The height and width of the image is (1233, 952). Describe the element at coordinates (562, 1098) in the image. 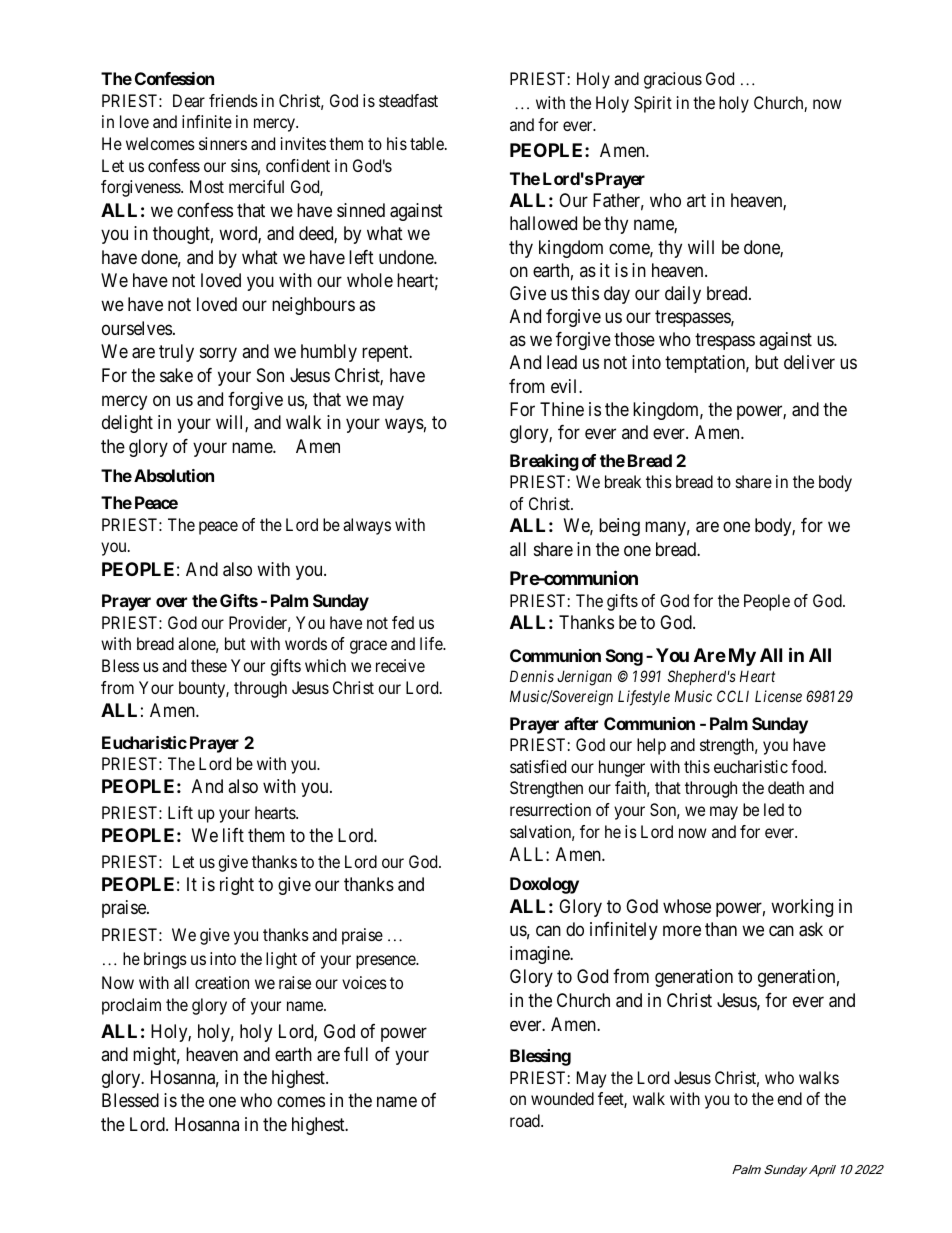

I see `wounded` at that location.
